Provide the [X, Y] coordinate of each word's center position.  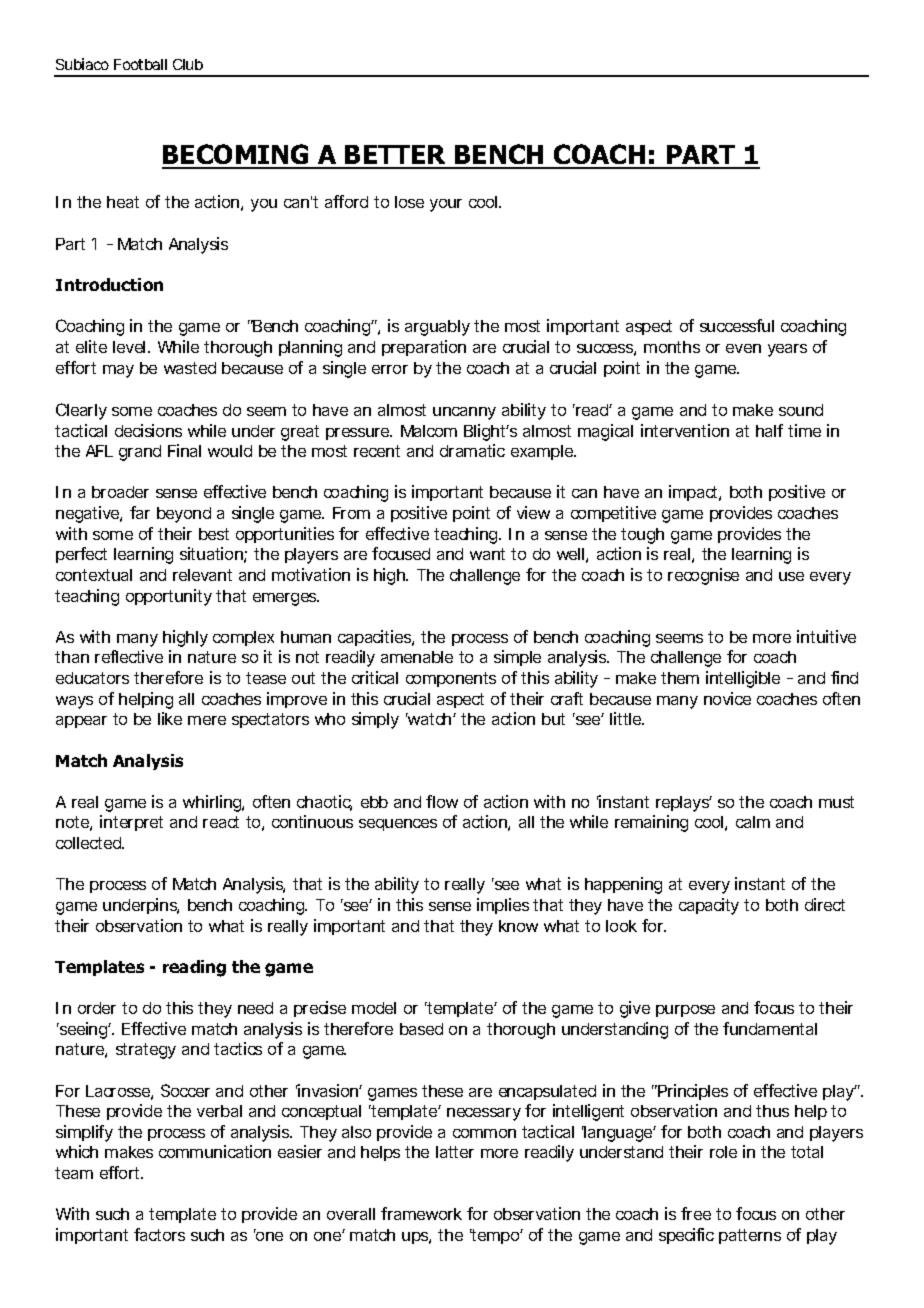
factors [159, 1234]
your [446, 205]
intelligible [743, 679]
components [451, 679]
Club [188, 64]
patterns [750, 1236]
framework [421, 1213]
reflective [129, 656]
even [743, 348]
